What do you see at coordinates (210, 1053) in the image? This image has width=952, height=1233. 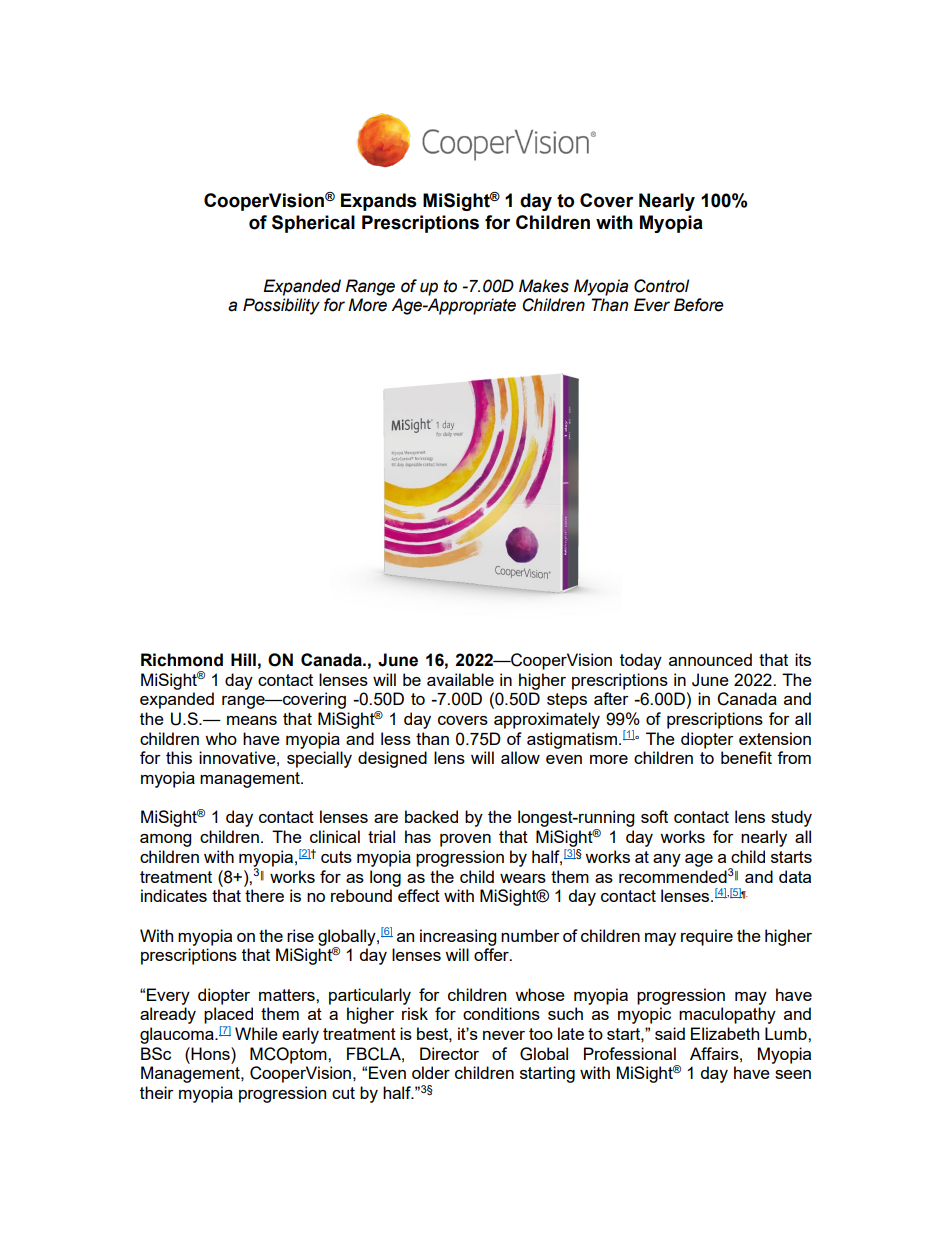 I see `Hons` at bounding box center [210, 1053].
